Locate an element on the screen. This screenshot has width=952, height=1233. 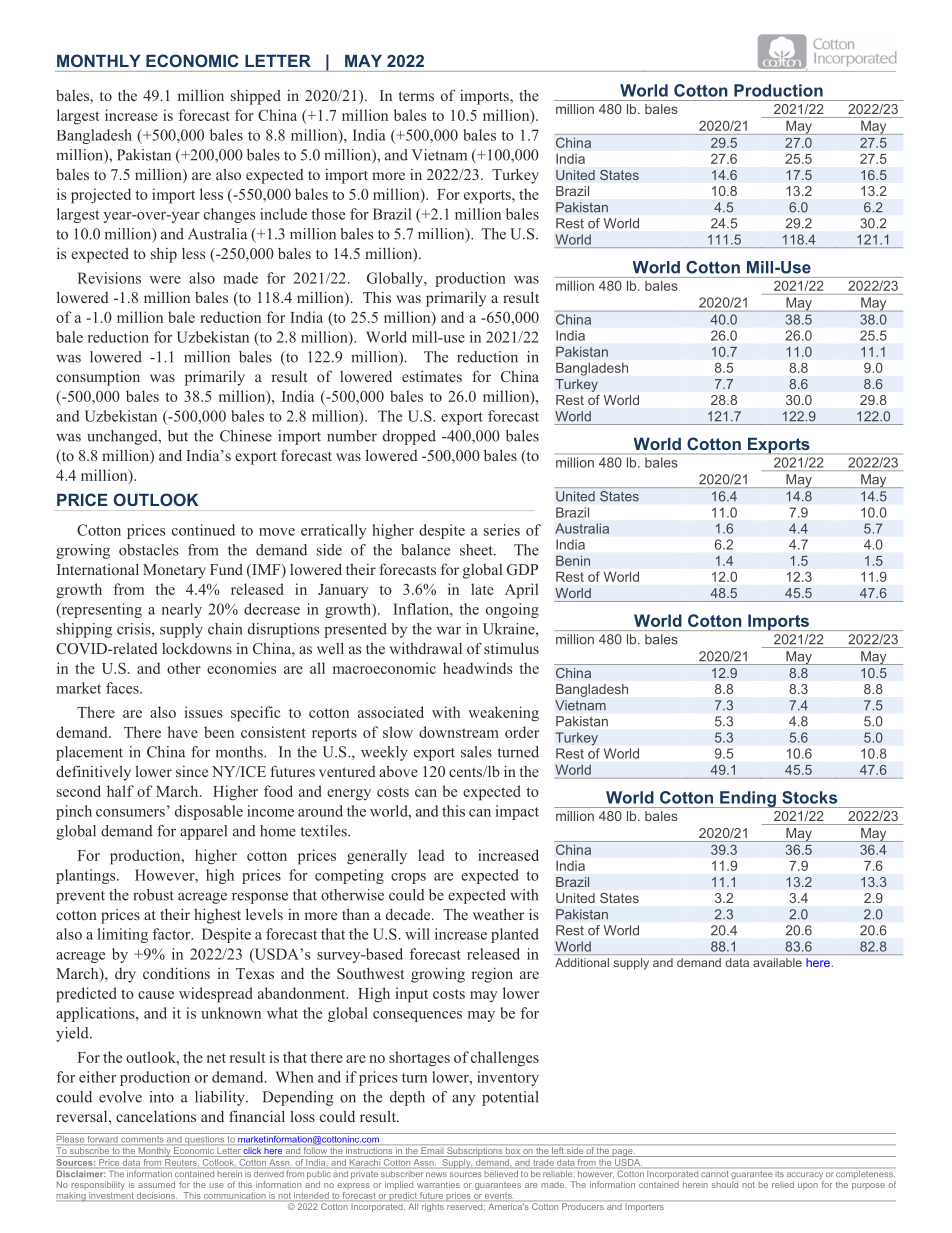
available is located at coordinates (777, 962).
